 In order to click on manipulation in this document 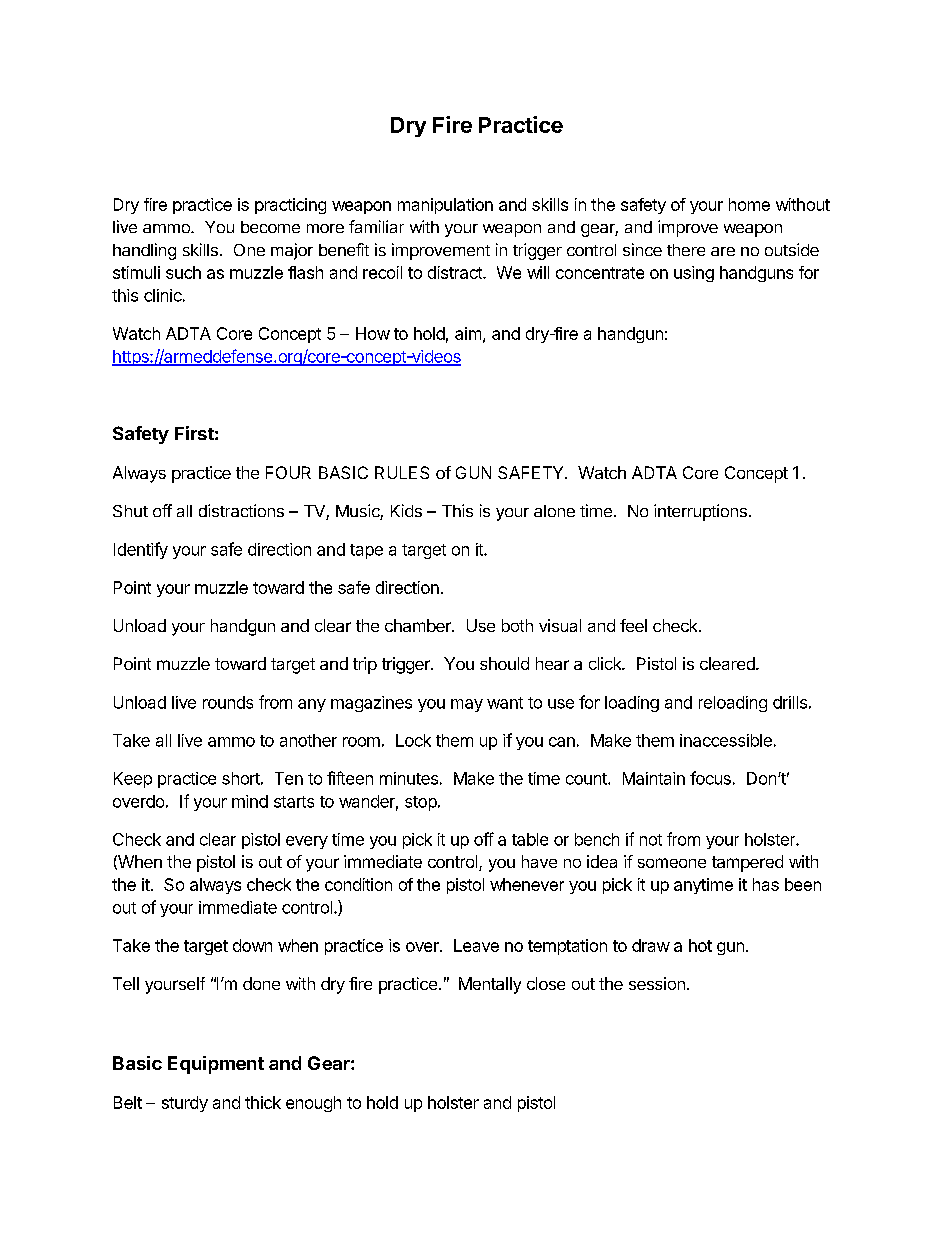, I will do `click(445, 206)`.
